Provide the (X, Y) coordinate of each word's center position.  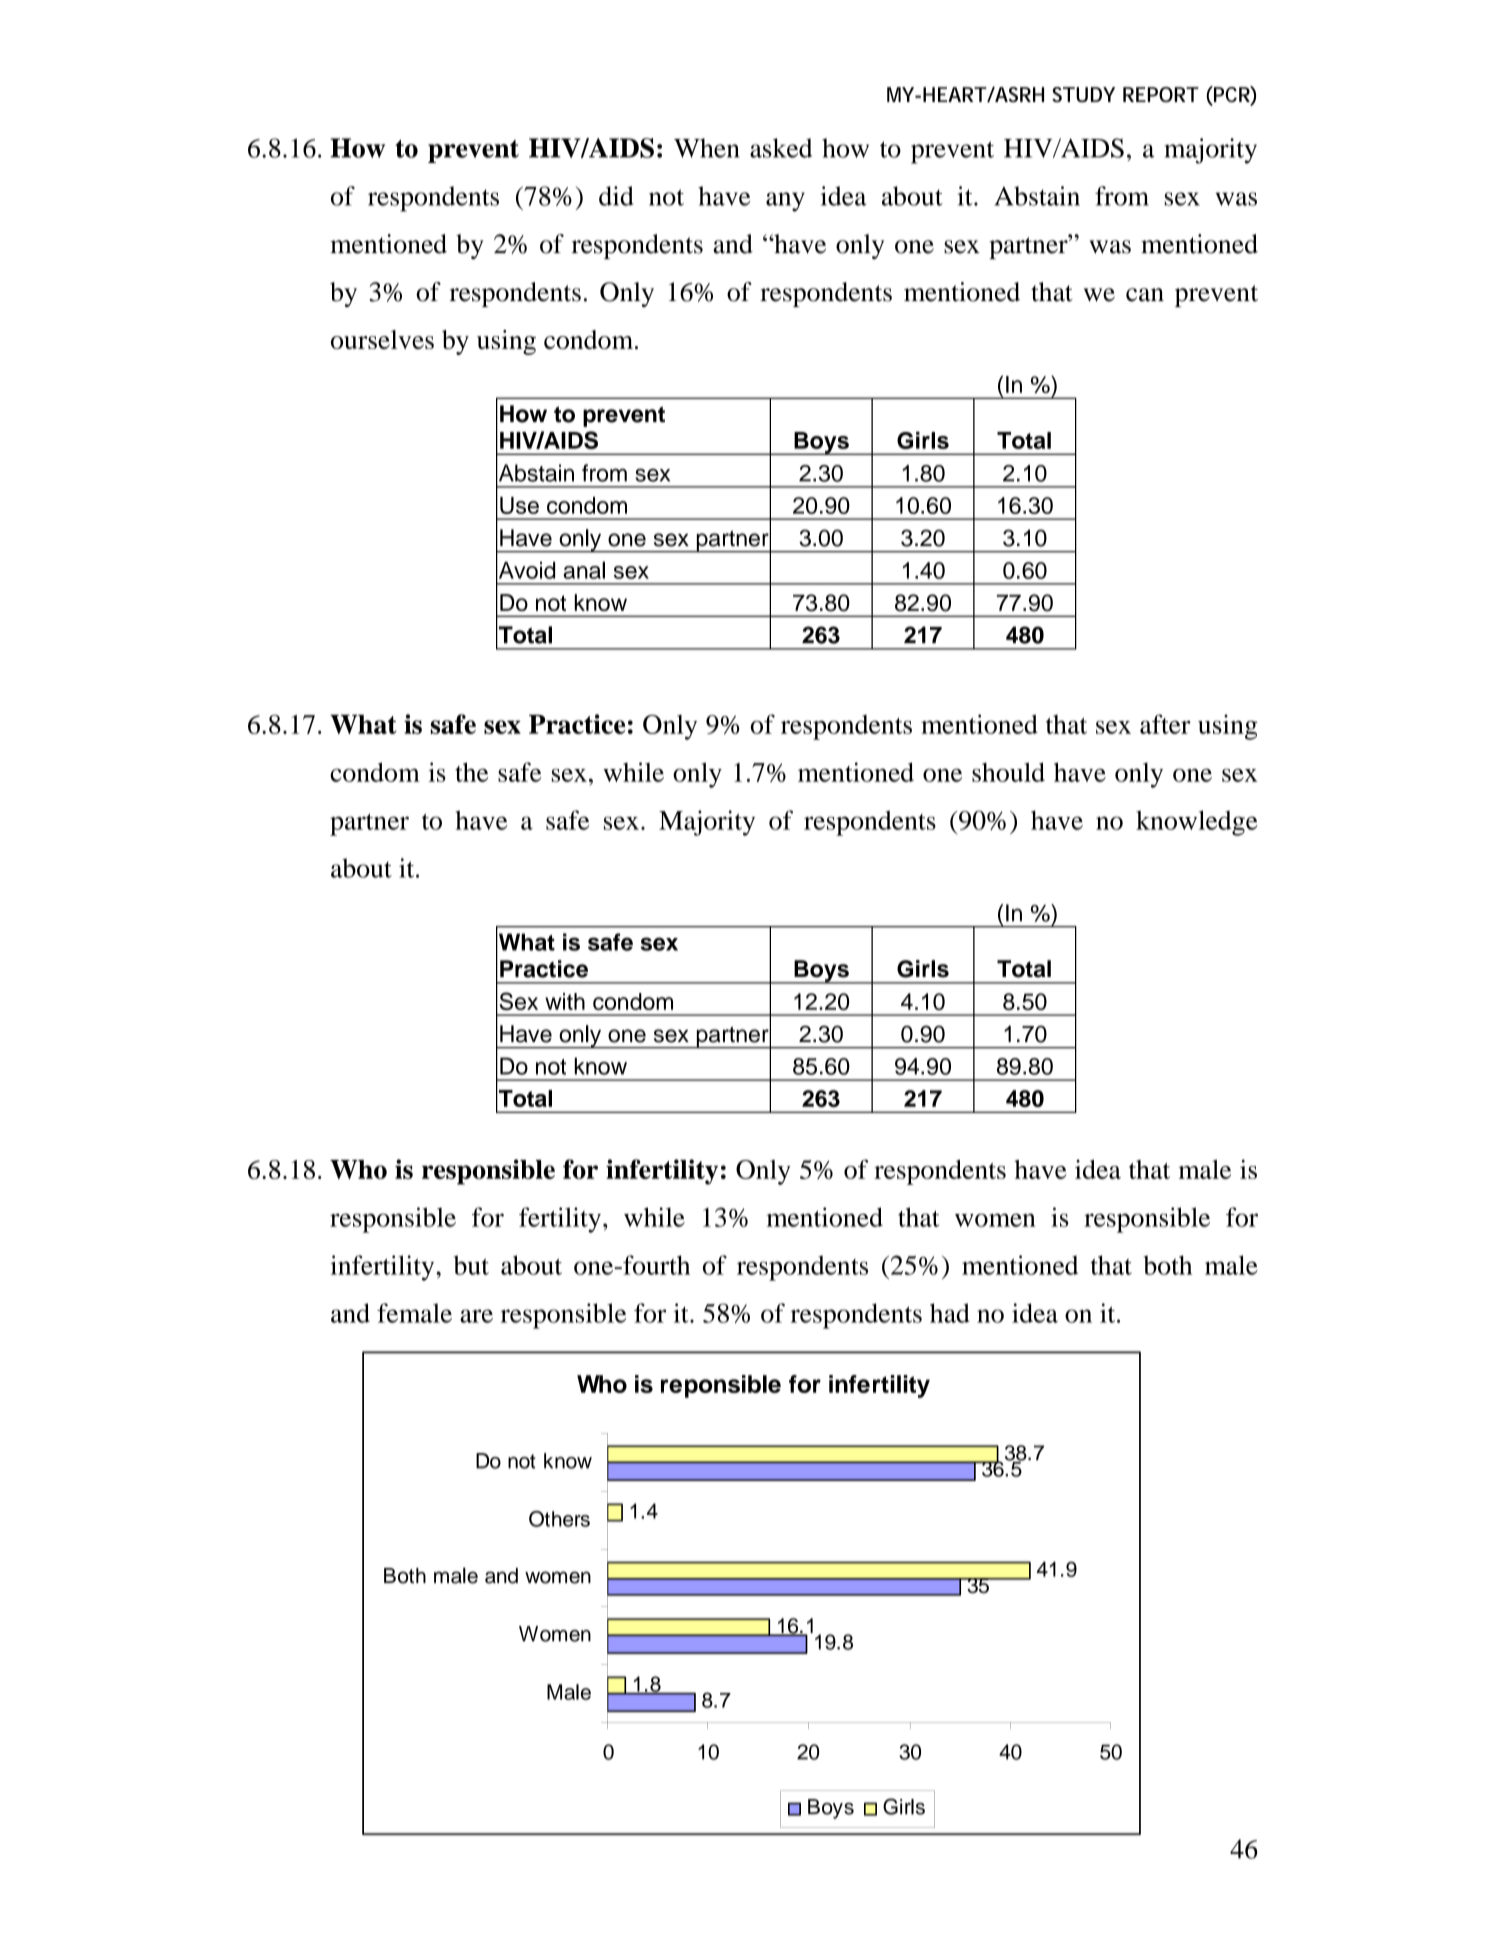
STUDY (1083, 94)
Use (519, 505)
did (616, 196)
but (471, 1265)
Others (559, 1519)
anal (584, 570)
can (1145, 295)
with (565, 1001)
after (1165, 724)
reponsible (721, 1386)
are (476, 1316)
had (950, 1313)
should (1008, 772)
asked (781, 148)
